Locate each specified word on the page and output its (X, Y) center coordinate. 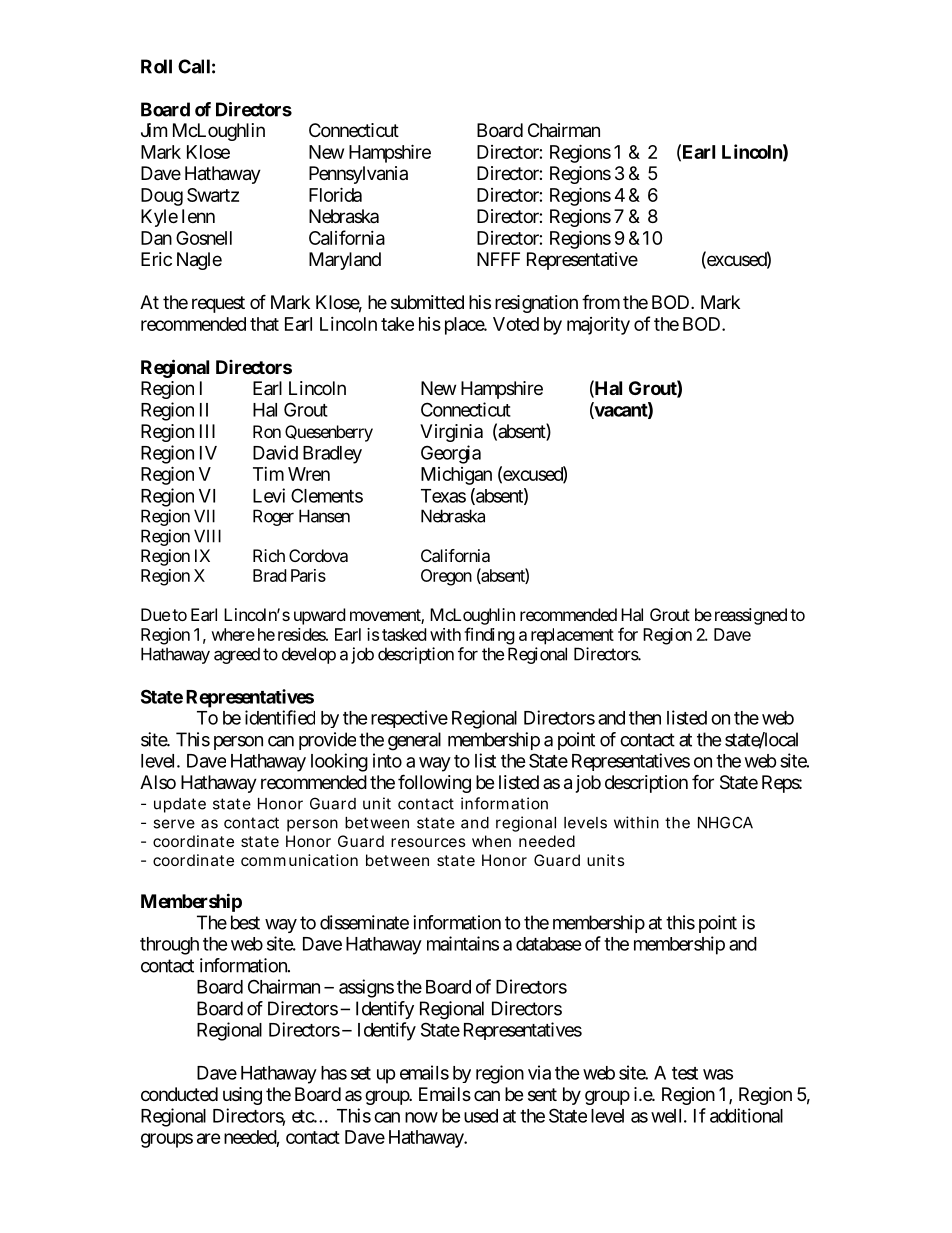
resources (428, 842)
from (601, 301)
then (645, 718)
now (421, 1117)
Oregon (446, 577)
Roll (156, 66)
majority (598, 326)
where (233, 634)
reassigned (749, 616)
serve (174, 824)
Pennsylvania (358, 175)
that (264, 324)
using (242, 1096)
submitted (427, 302)
